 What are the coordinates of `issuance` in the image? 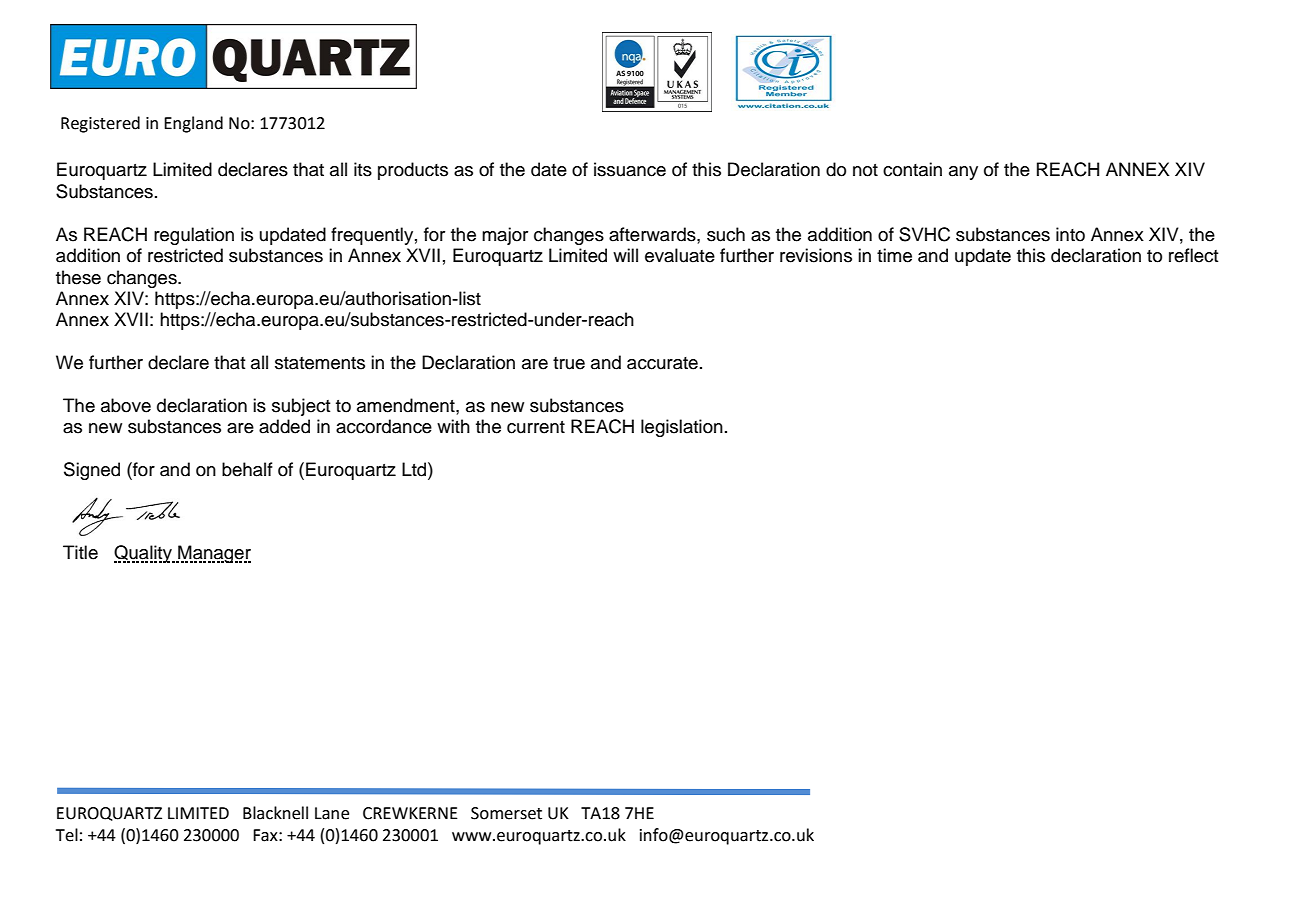 It's located at (630, 169).
